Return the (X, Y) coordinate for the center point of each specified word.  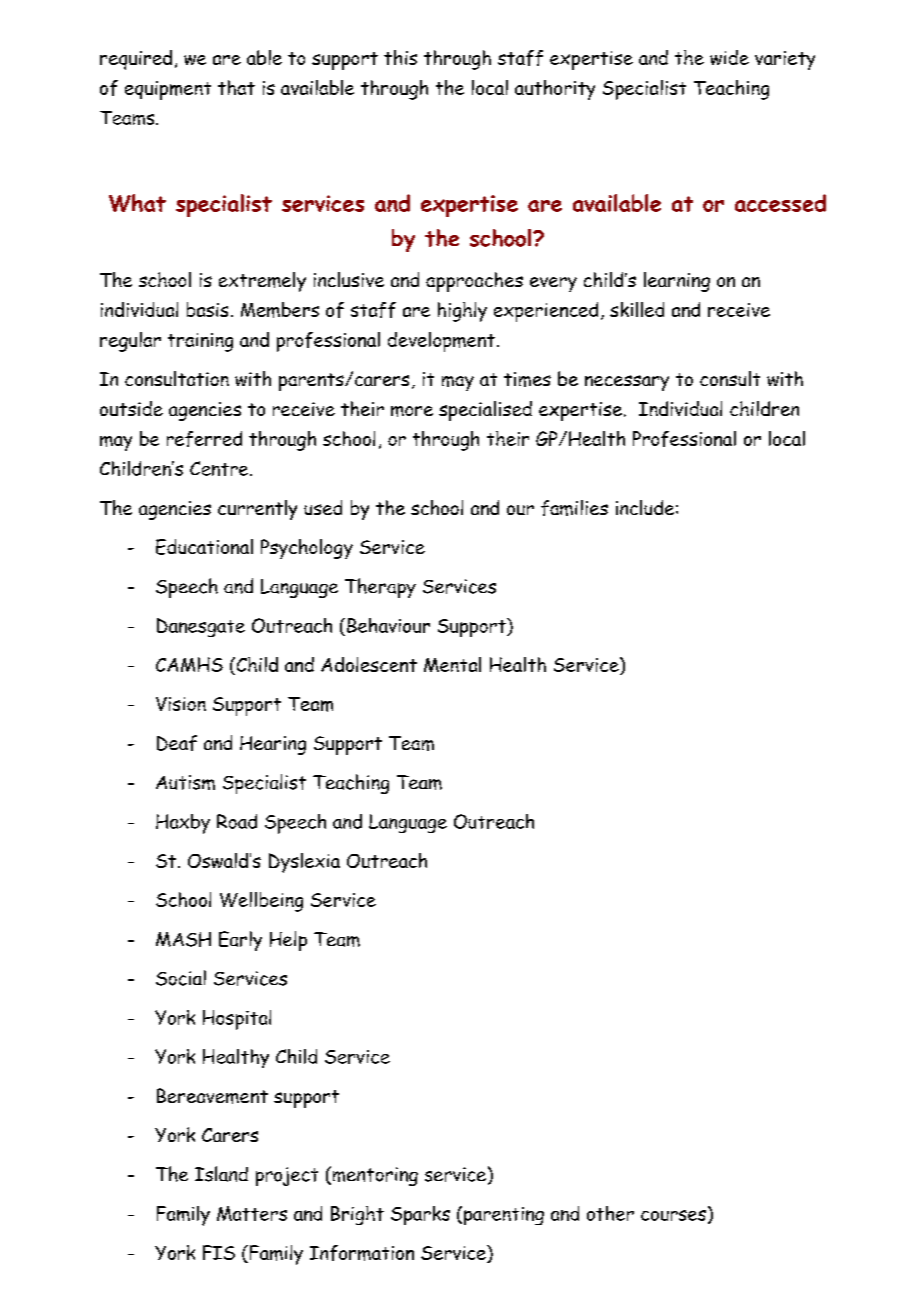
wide (729, 57)
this (400, 57)
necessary (627, 383)
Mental (452, 664)
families (574, 508)
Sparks (420, 1215)
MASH (183, 939)
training (200, 342)
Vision (181, 704)
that (236, 87)
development (441, 342)
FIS (219, 1252)
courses (673, 1215)
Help (288, 941)
